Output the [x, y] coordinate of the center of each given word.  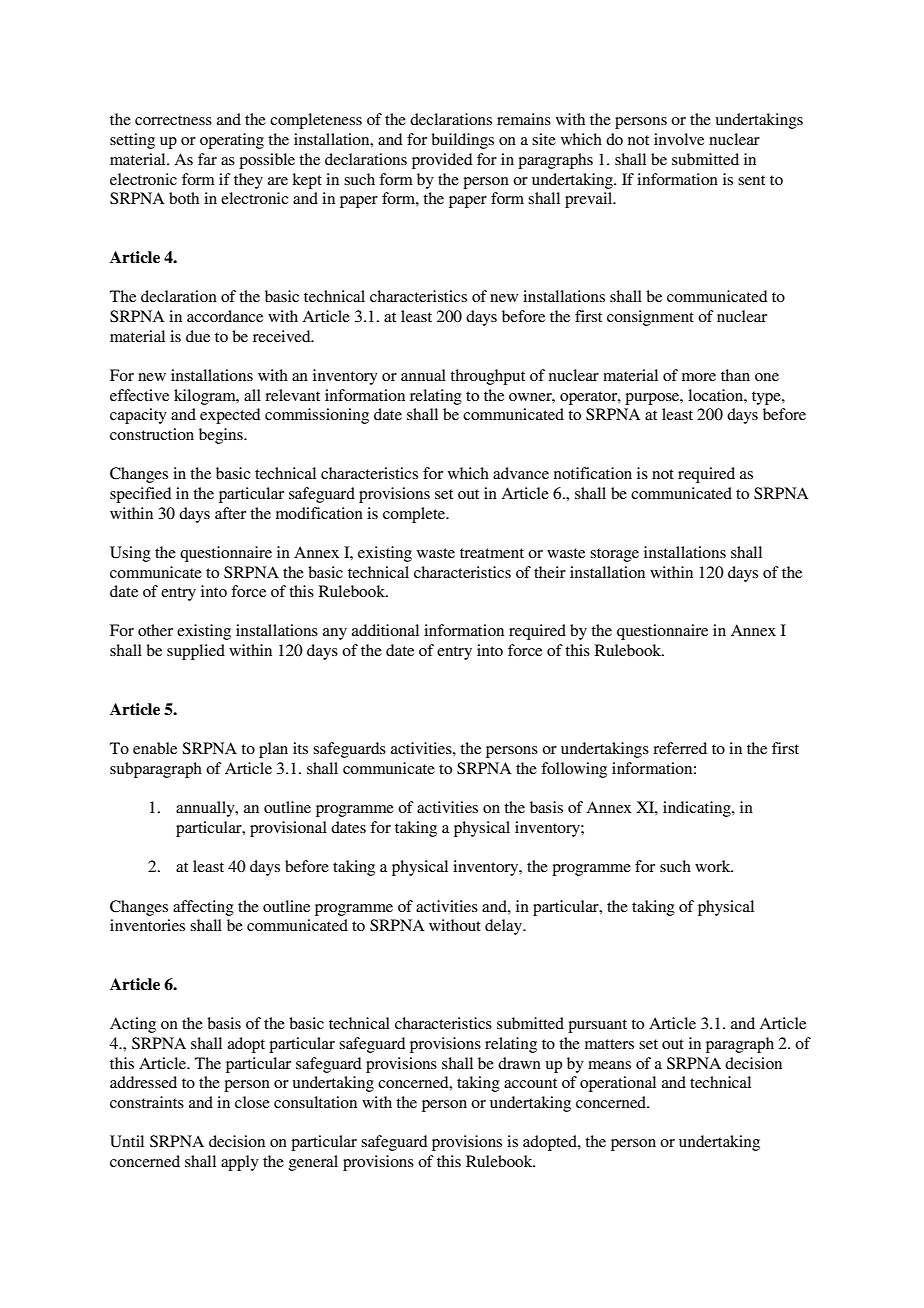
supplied [196, 652]
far [207, 159]
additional [385, 630]
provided [442, 161]
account [530, 1083]
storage [614, 555]
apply [240, 1163]
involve [679, 139]
